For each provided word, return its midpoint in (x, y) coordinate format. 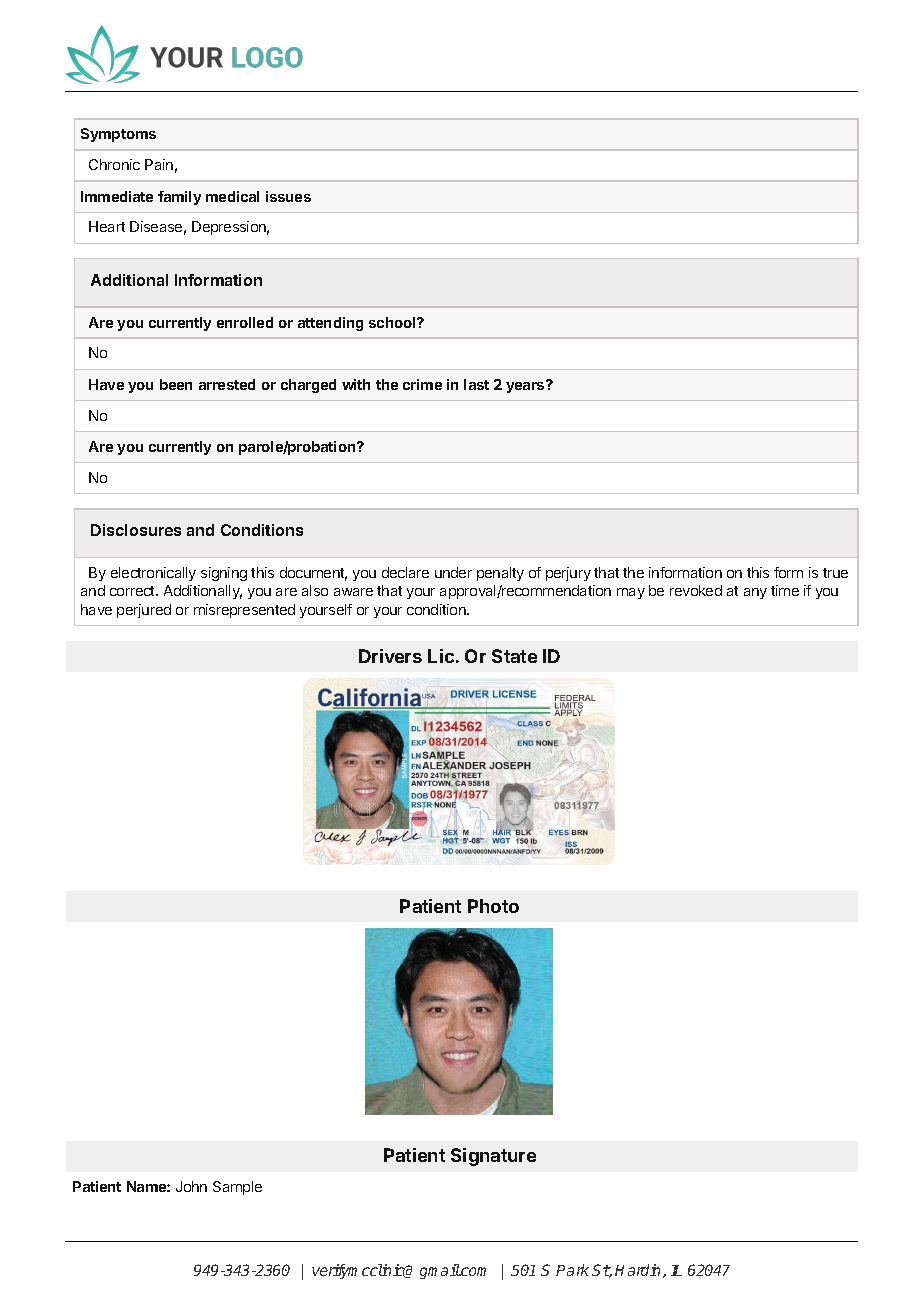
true (835, 573)
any (755, 593)
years (526, 386)
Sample (237, 1188)
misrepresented (244, 611)
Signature (493, 1157)
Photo (493, 906)
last (476, 384)
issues (288, 196)
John (191, 1186)
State (514, 656)
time (785, 590)
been (176, 384)
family (179, 198)
